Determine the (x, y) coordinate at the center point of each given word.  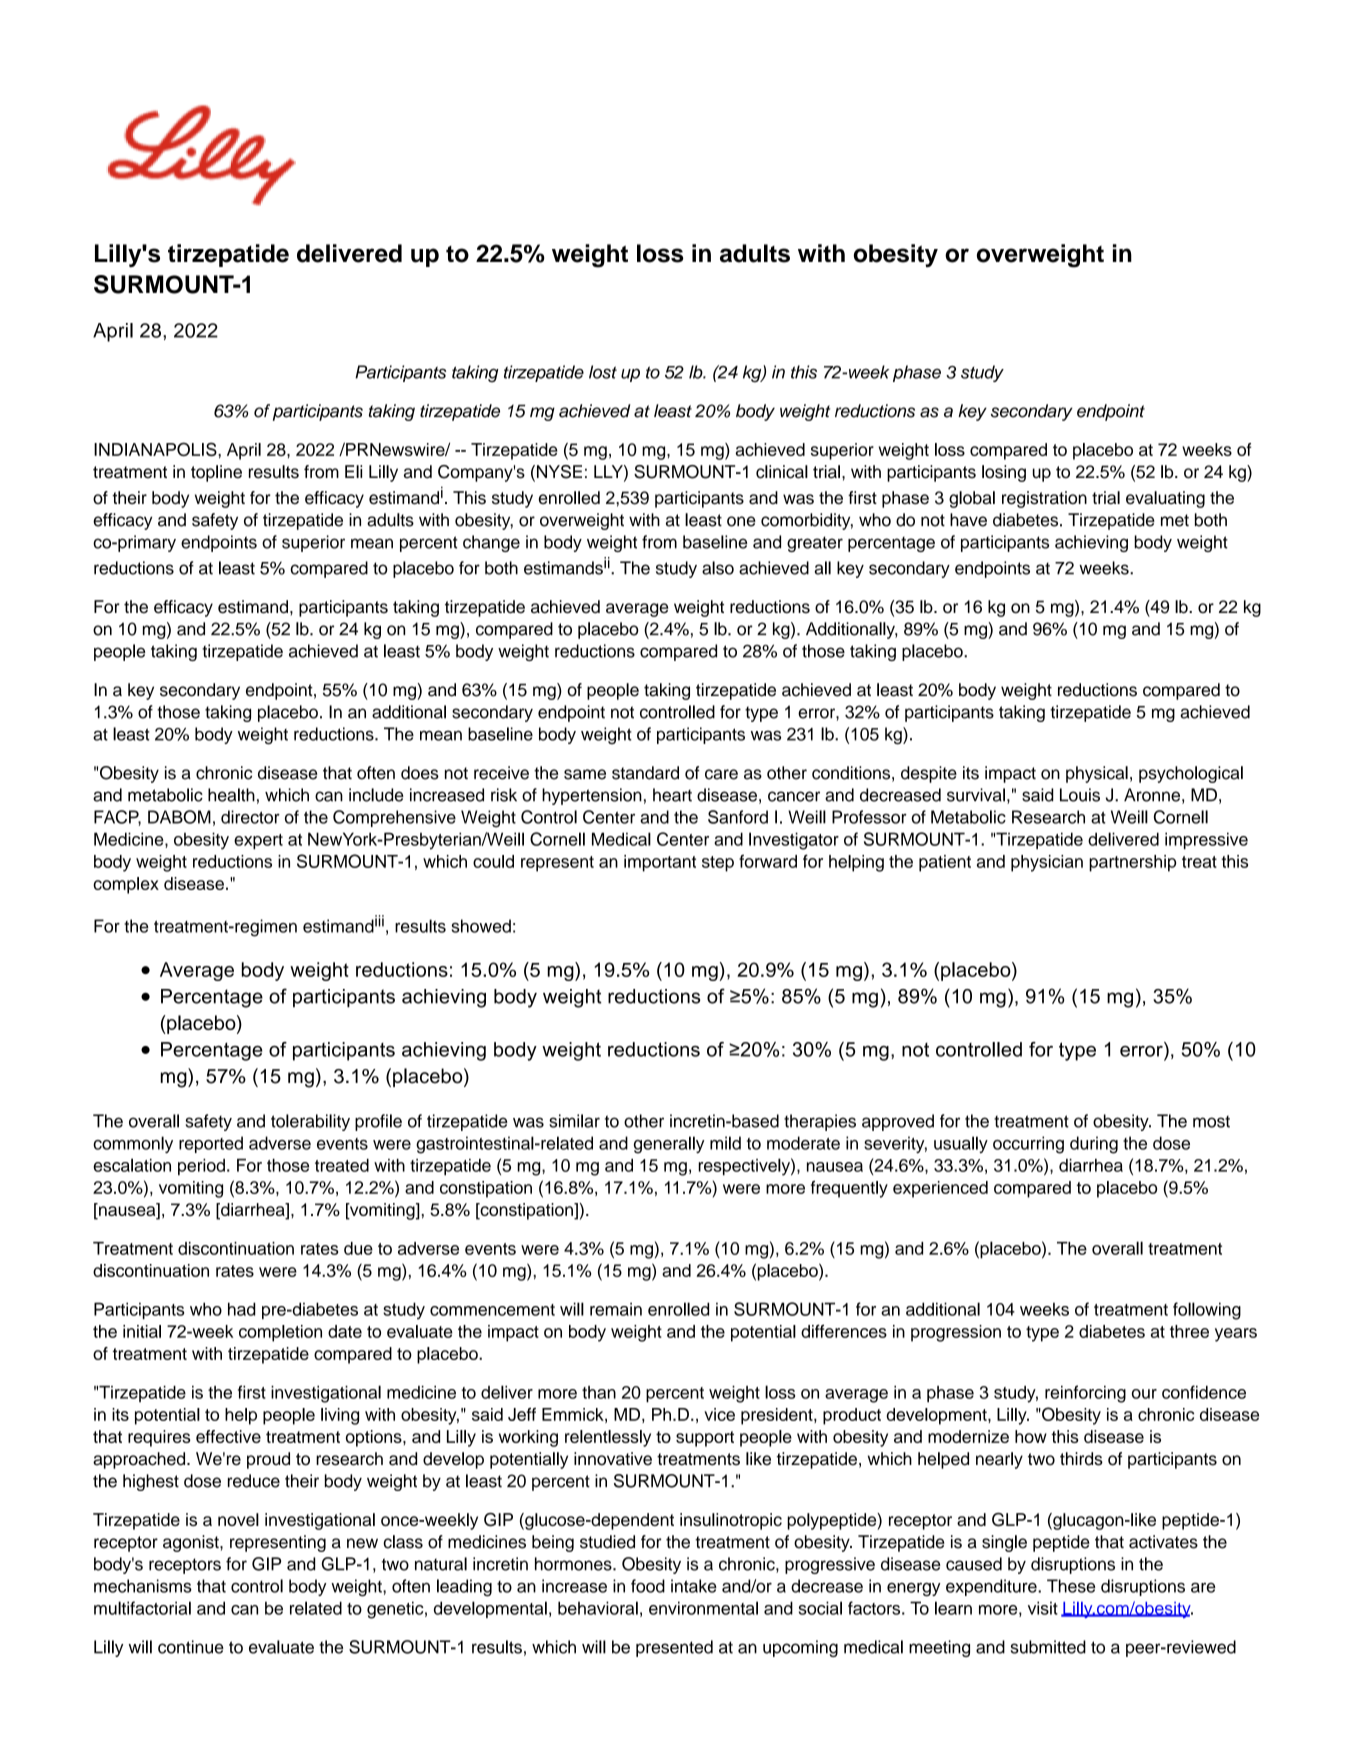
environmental (703, 1608)
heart (672, 795)
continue (191, 1647)
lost (603, 372)
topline (216, 473)
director (250, 817)
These (1071, 1586)
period (201, 1167)
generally (669, 1145)
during (1094, 1145)
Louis (1080, 795)
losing (1004, 473)
